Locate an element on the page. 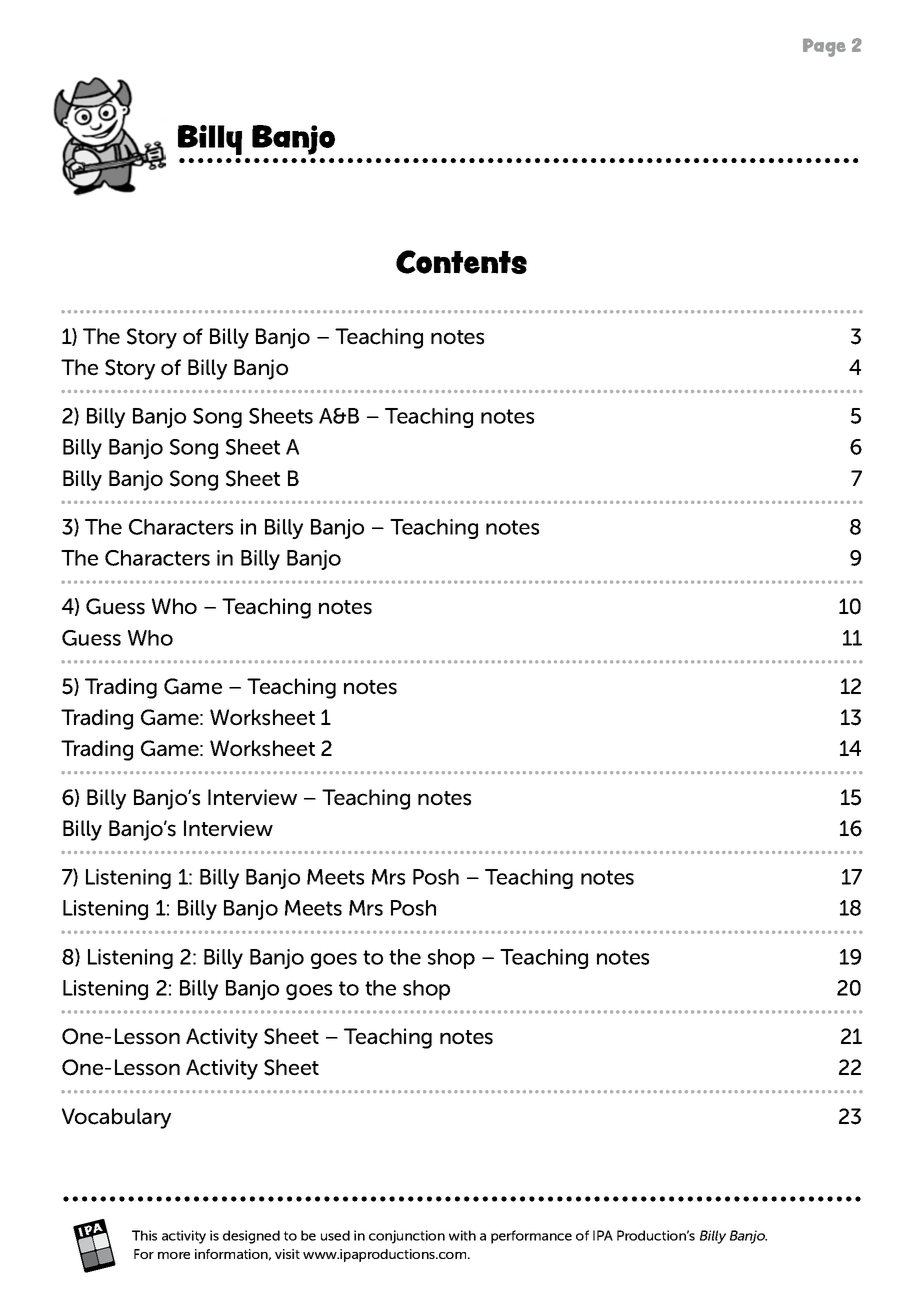  with is located at coordinates (462, 1235).
